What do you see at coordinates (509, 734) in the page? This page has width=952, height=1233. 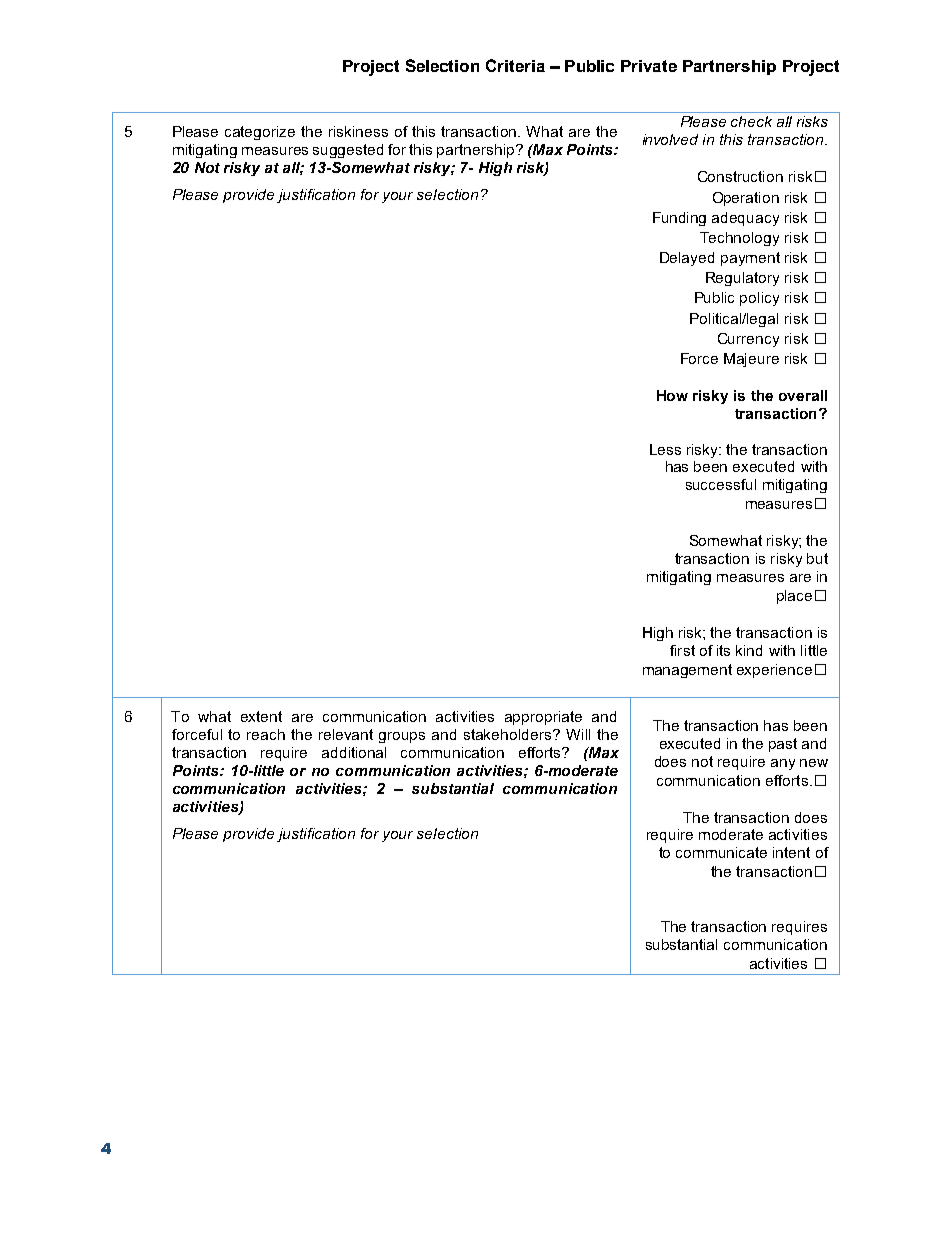 I see `stakeholders` at bounding box center [509, 734].
